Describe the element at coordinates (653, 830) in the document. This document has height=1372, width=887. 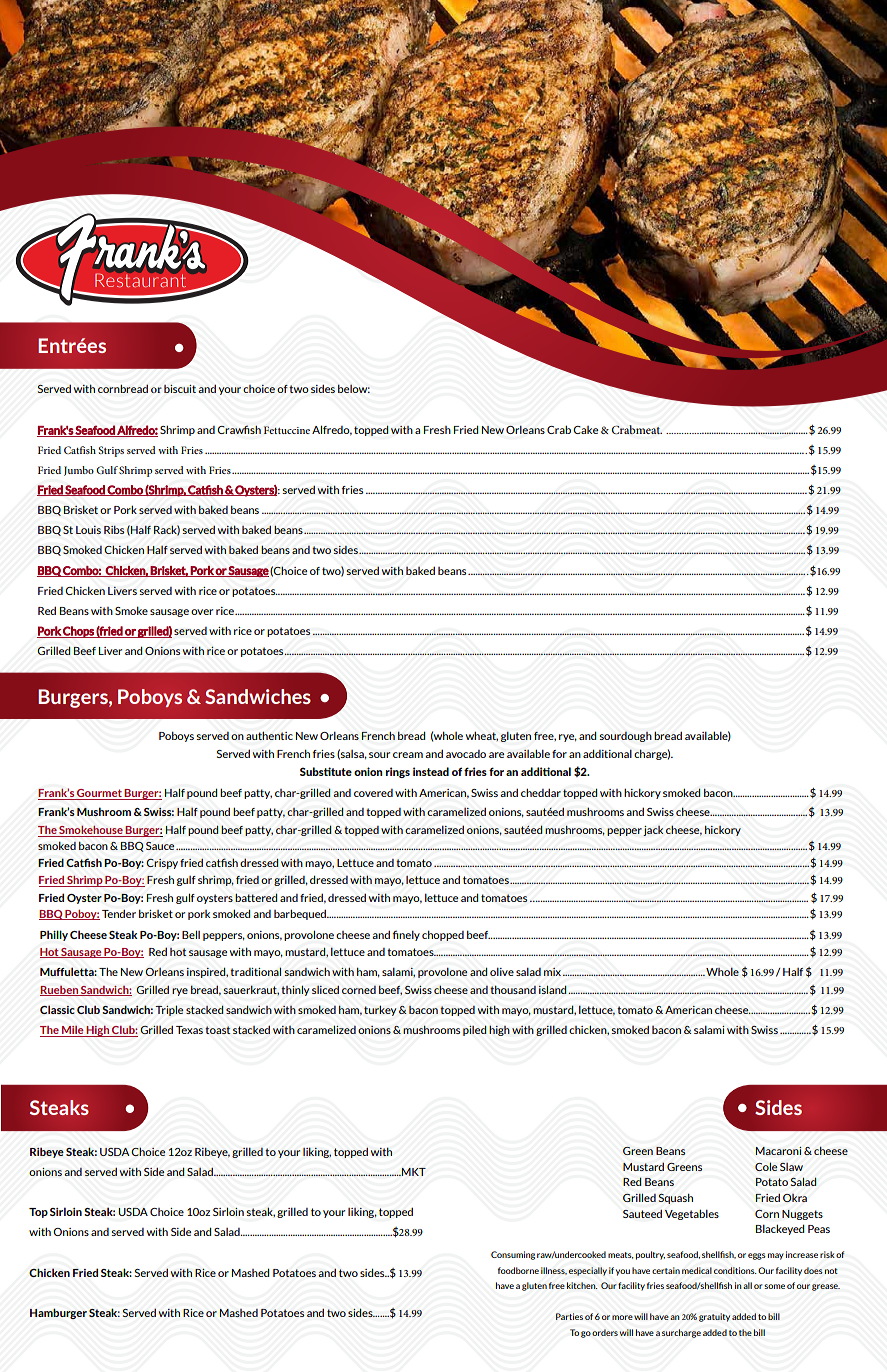
I see `jack` at that location.
